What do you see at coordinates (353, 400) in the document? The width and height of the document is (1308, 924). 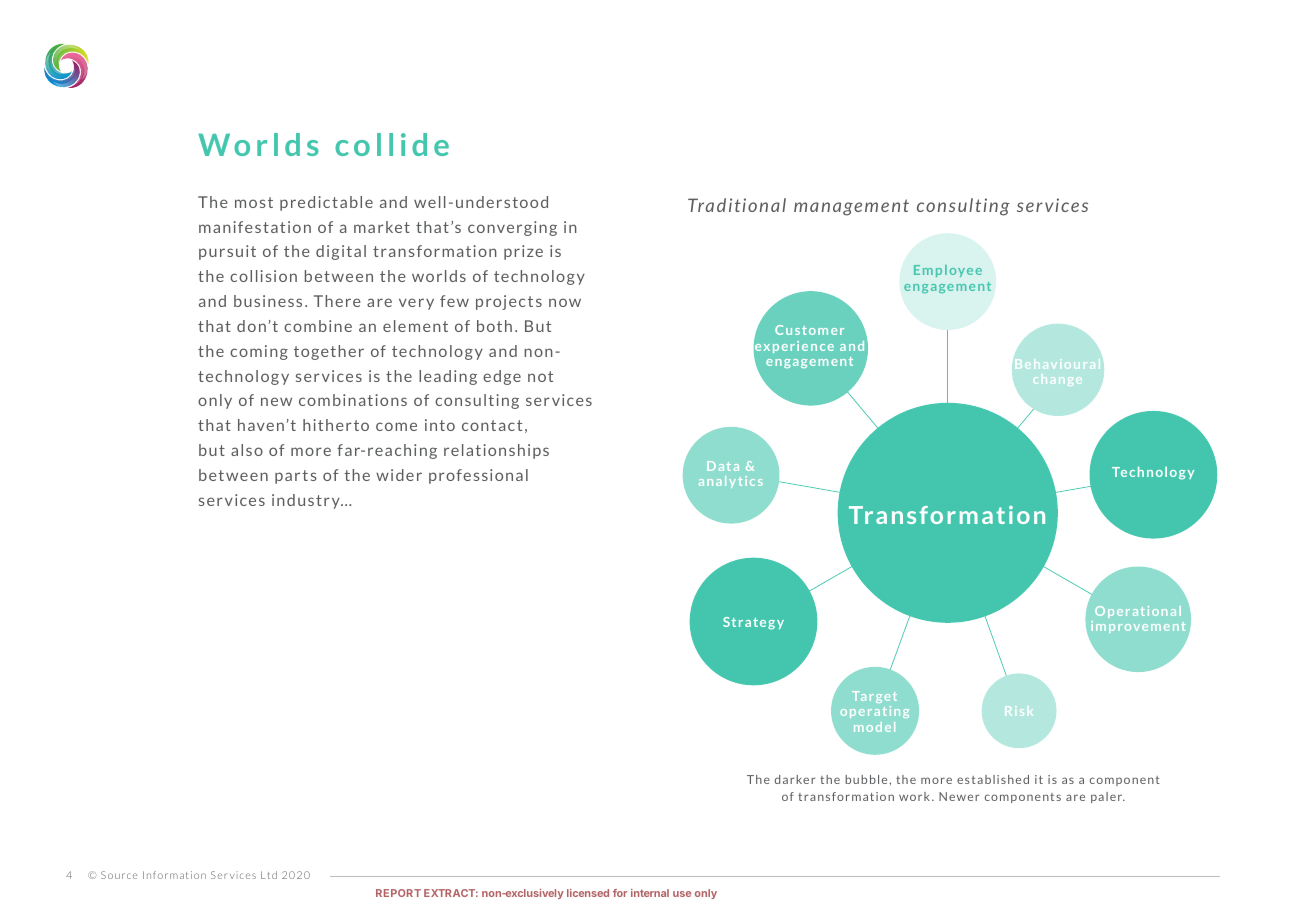 I see `combinations` at bounding box center [353, 400].
